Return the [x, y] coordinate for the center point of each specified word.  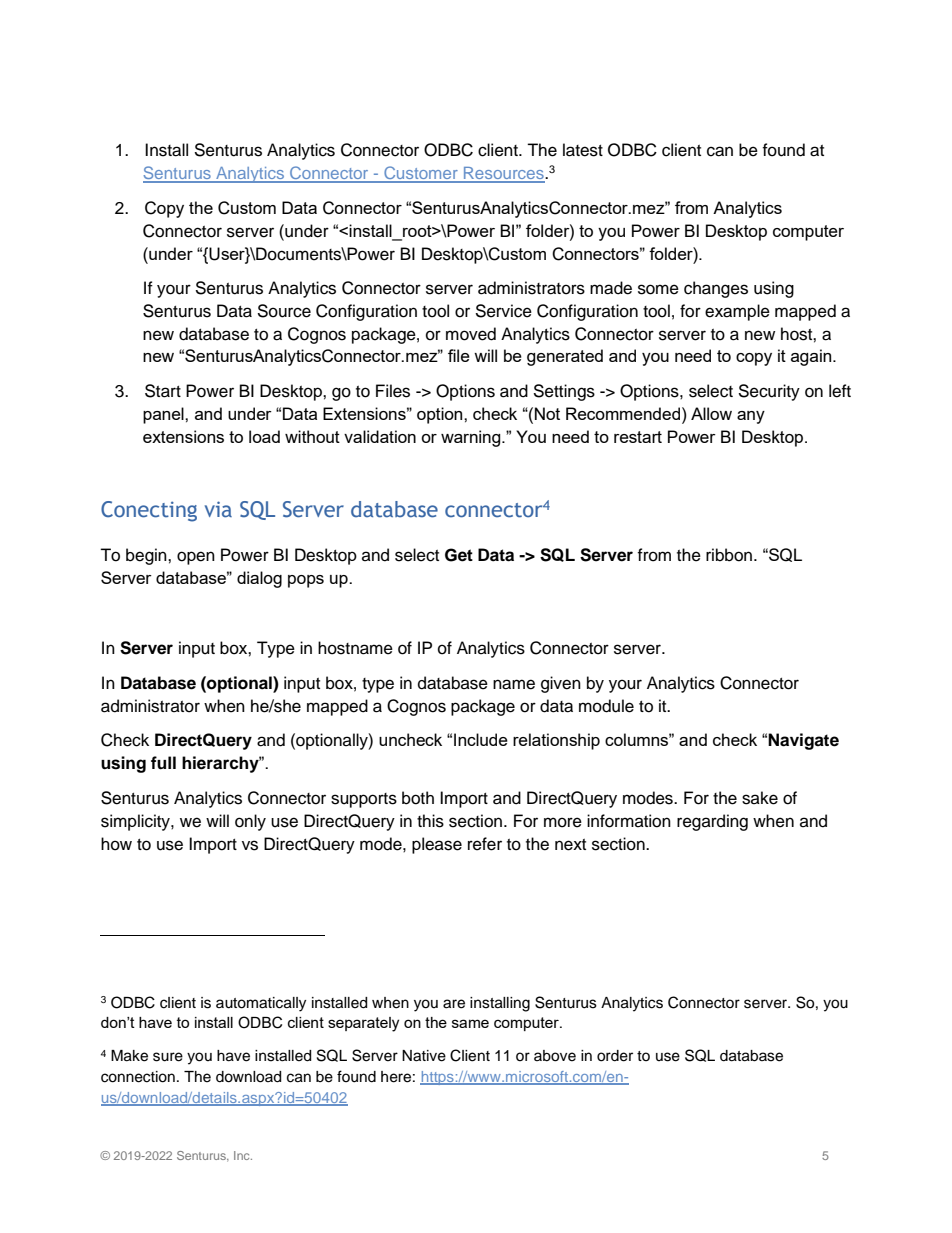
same [470, 1023]
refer [485, 844]
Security [769, 392]
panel [164, 415]
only [250, 822]
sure [168, 1057]
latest [583, 150]
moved [471, 334]
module [606, 706]
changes [716, 289]
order [615, 1056]
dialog [259, 579]
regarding [712, 822]
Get [459, 555]
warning [472, 438]
